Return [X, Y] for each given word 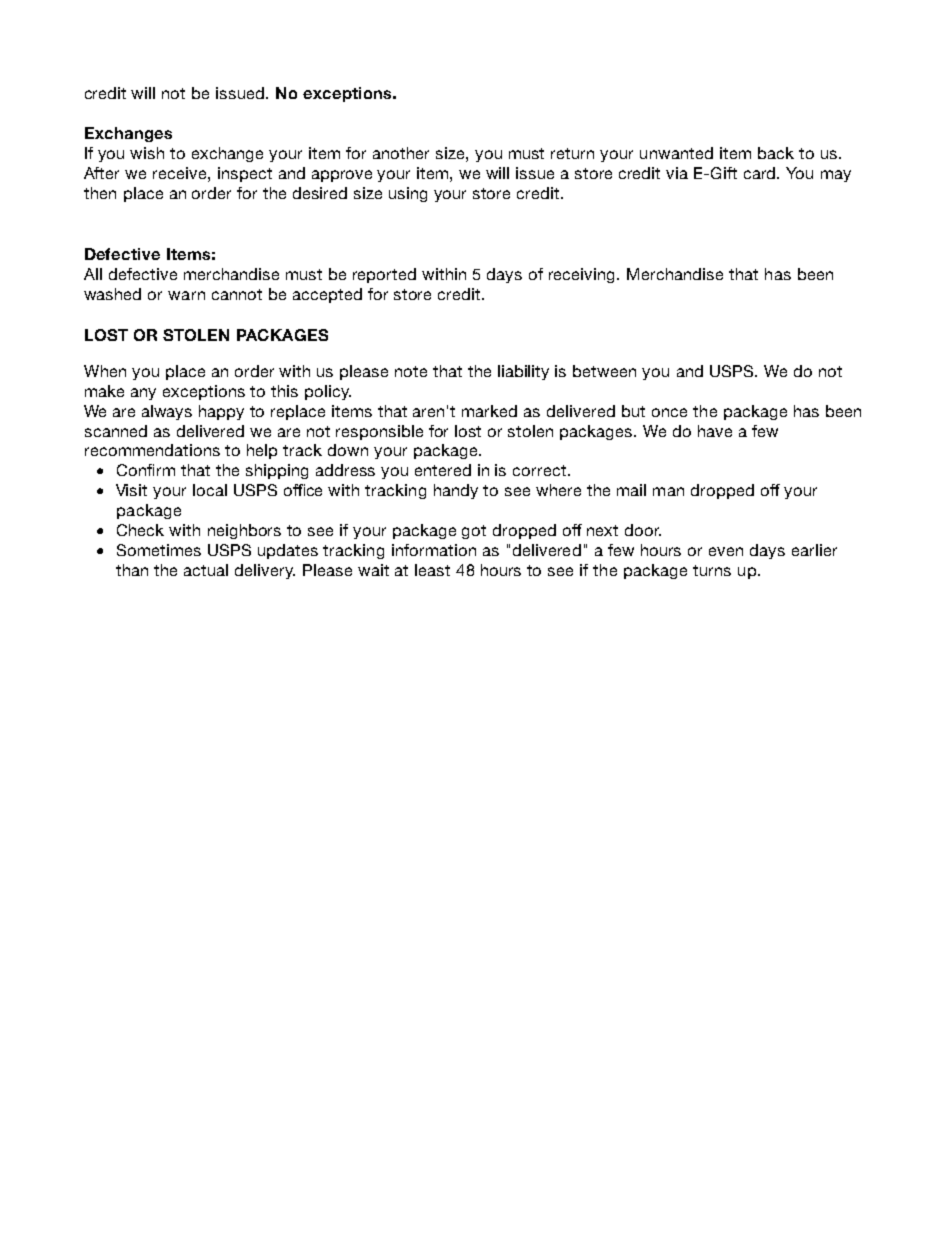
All [93, 274]
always [167, 412]
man [668, 491]
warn [186, 295]
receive [181, 173]
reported [384, 275]
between [604, 371]
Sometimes [159, 550]
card [761, 173]
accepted [327, 295]
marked [489, 411]
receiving [583, 275]
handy [456, 491]
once [669, 412]
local [210, 490]
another [401, 153]
